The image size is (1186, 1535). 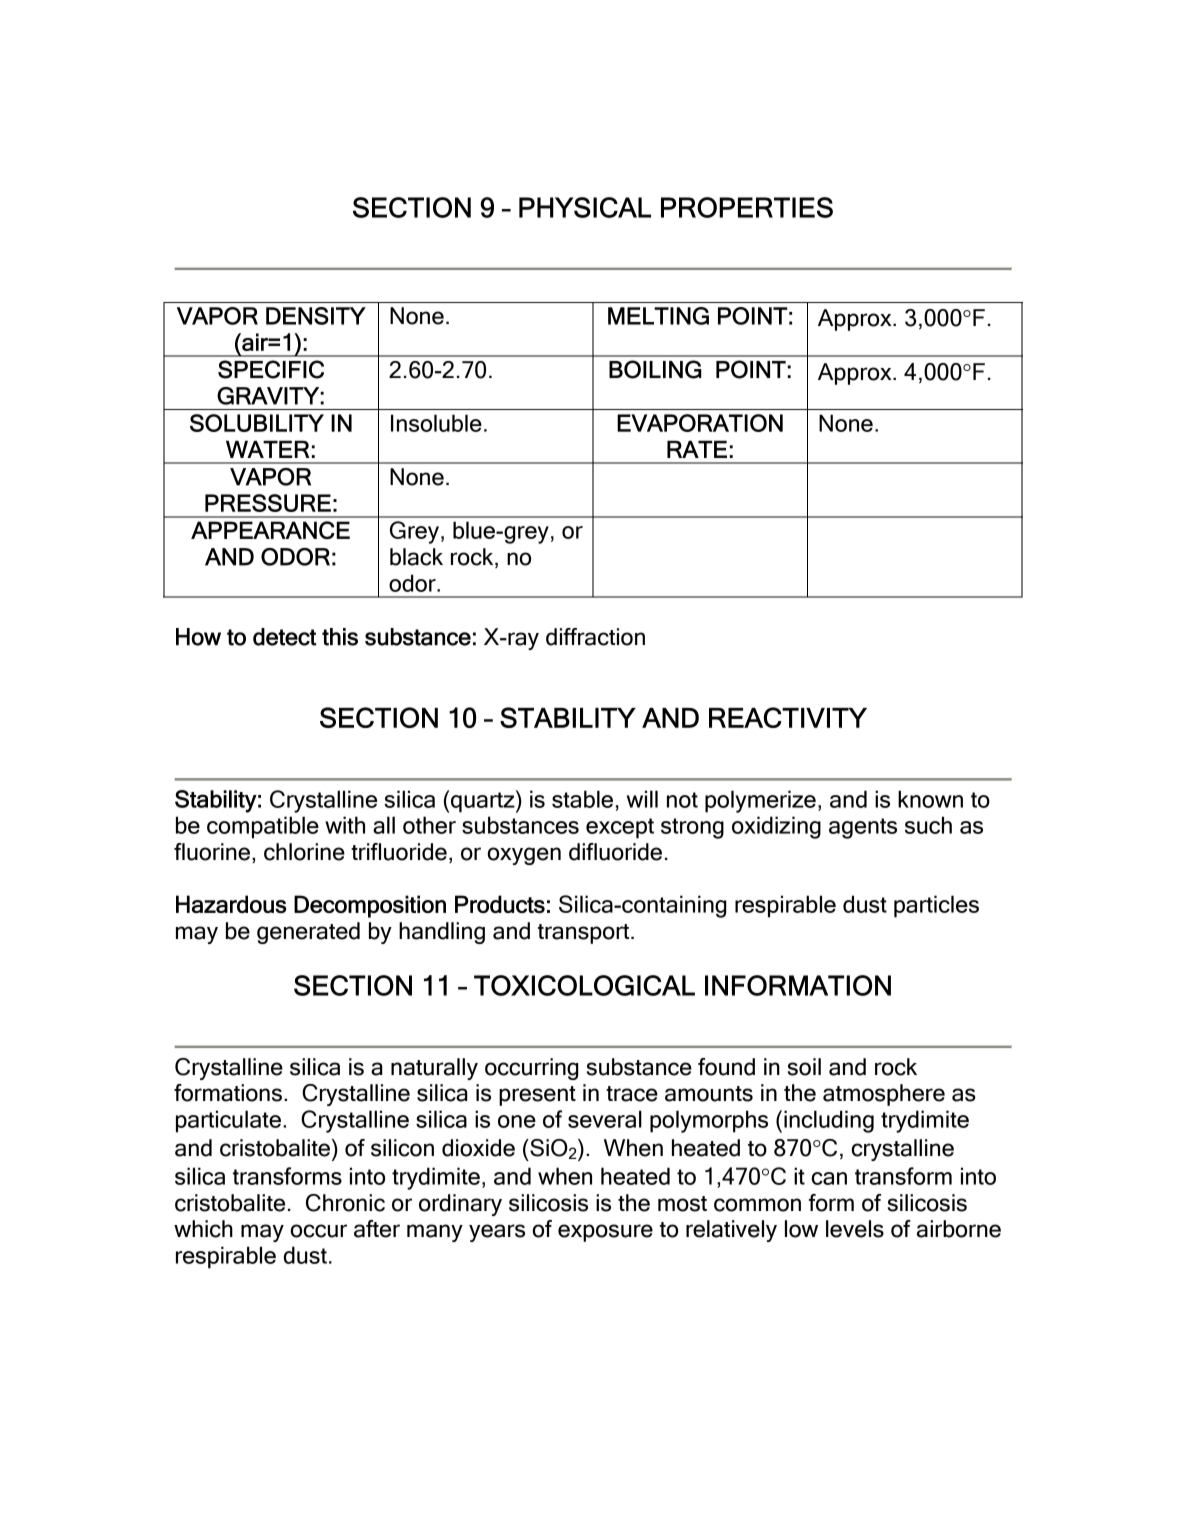 I want to click on chlorine, so click(x=304, y=852).
